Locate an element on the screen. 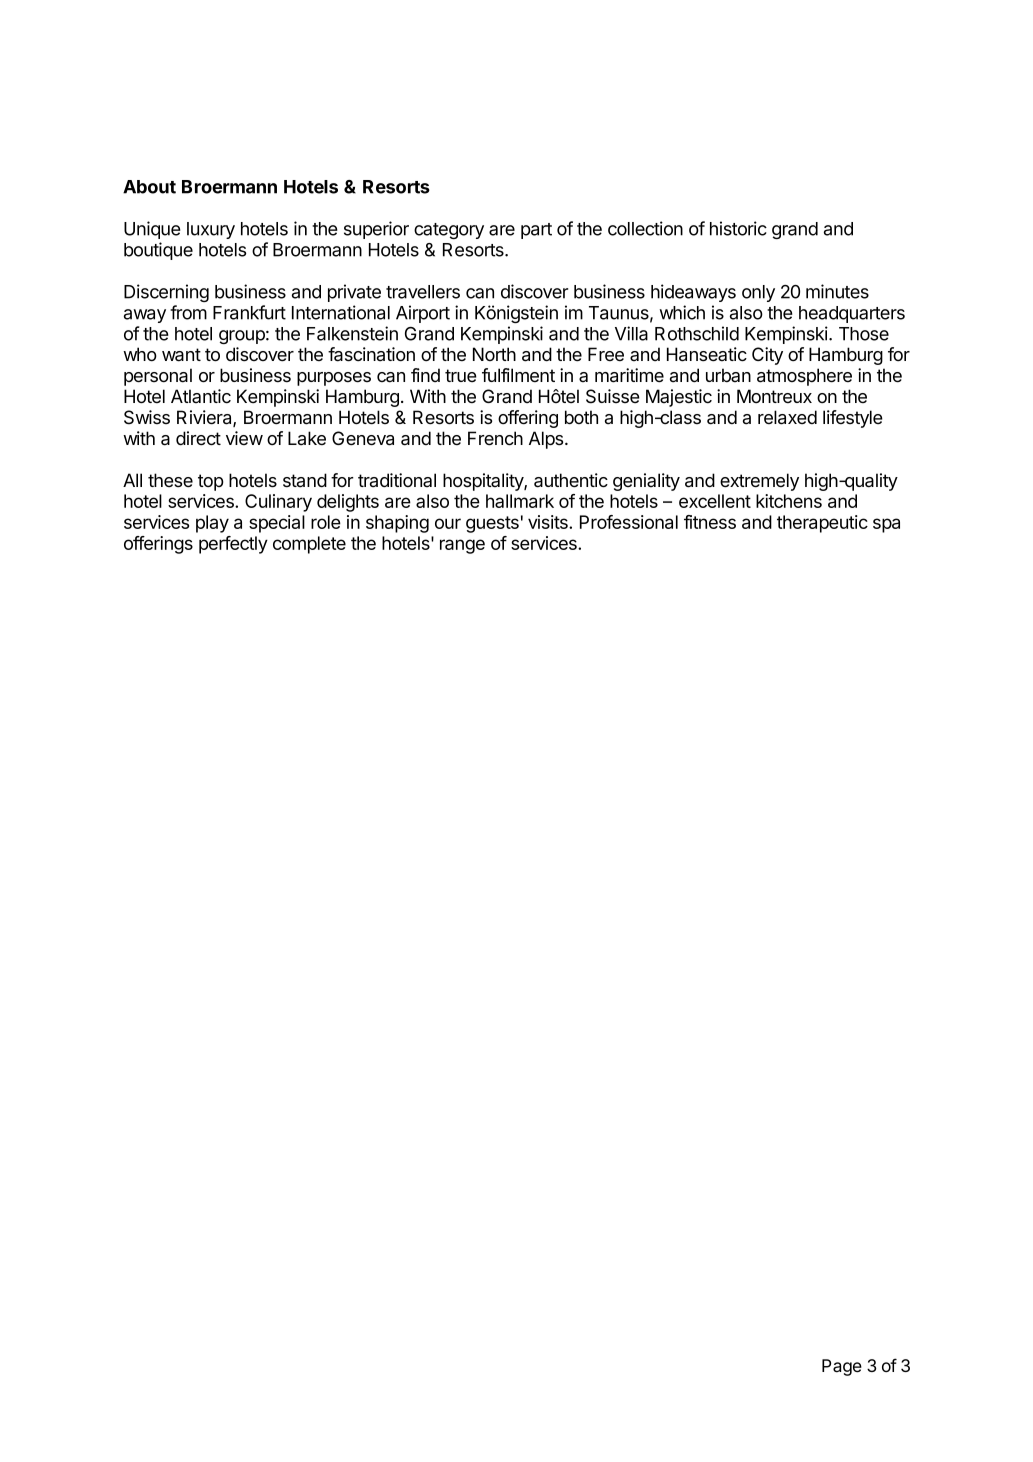 This screenshot has width=1033, height=1462. Page is located at coordinates (842, 1367).
